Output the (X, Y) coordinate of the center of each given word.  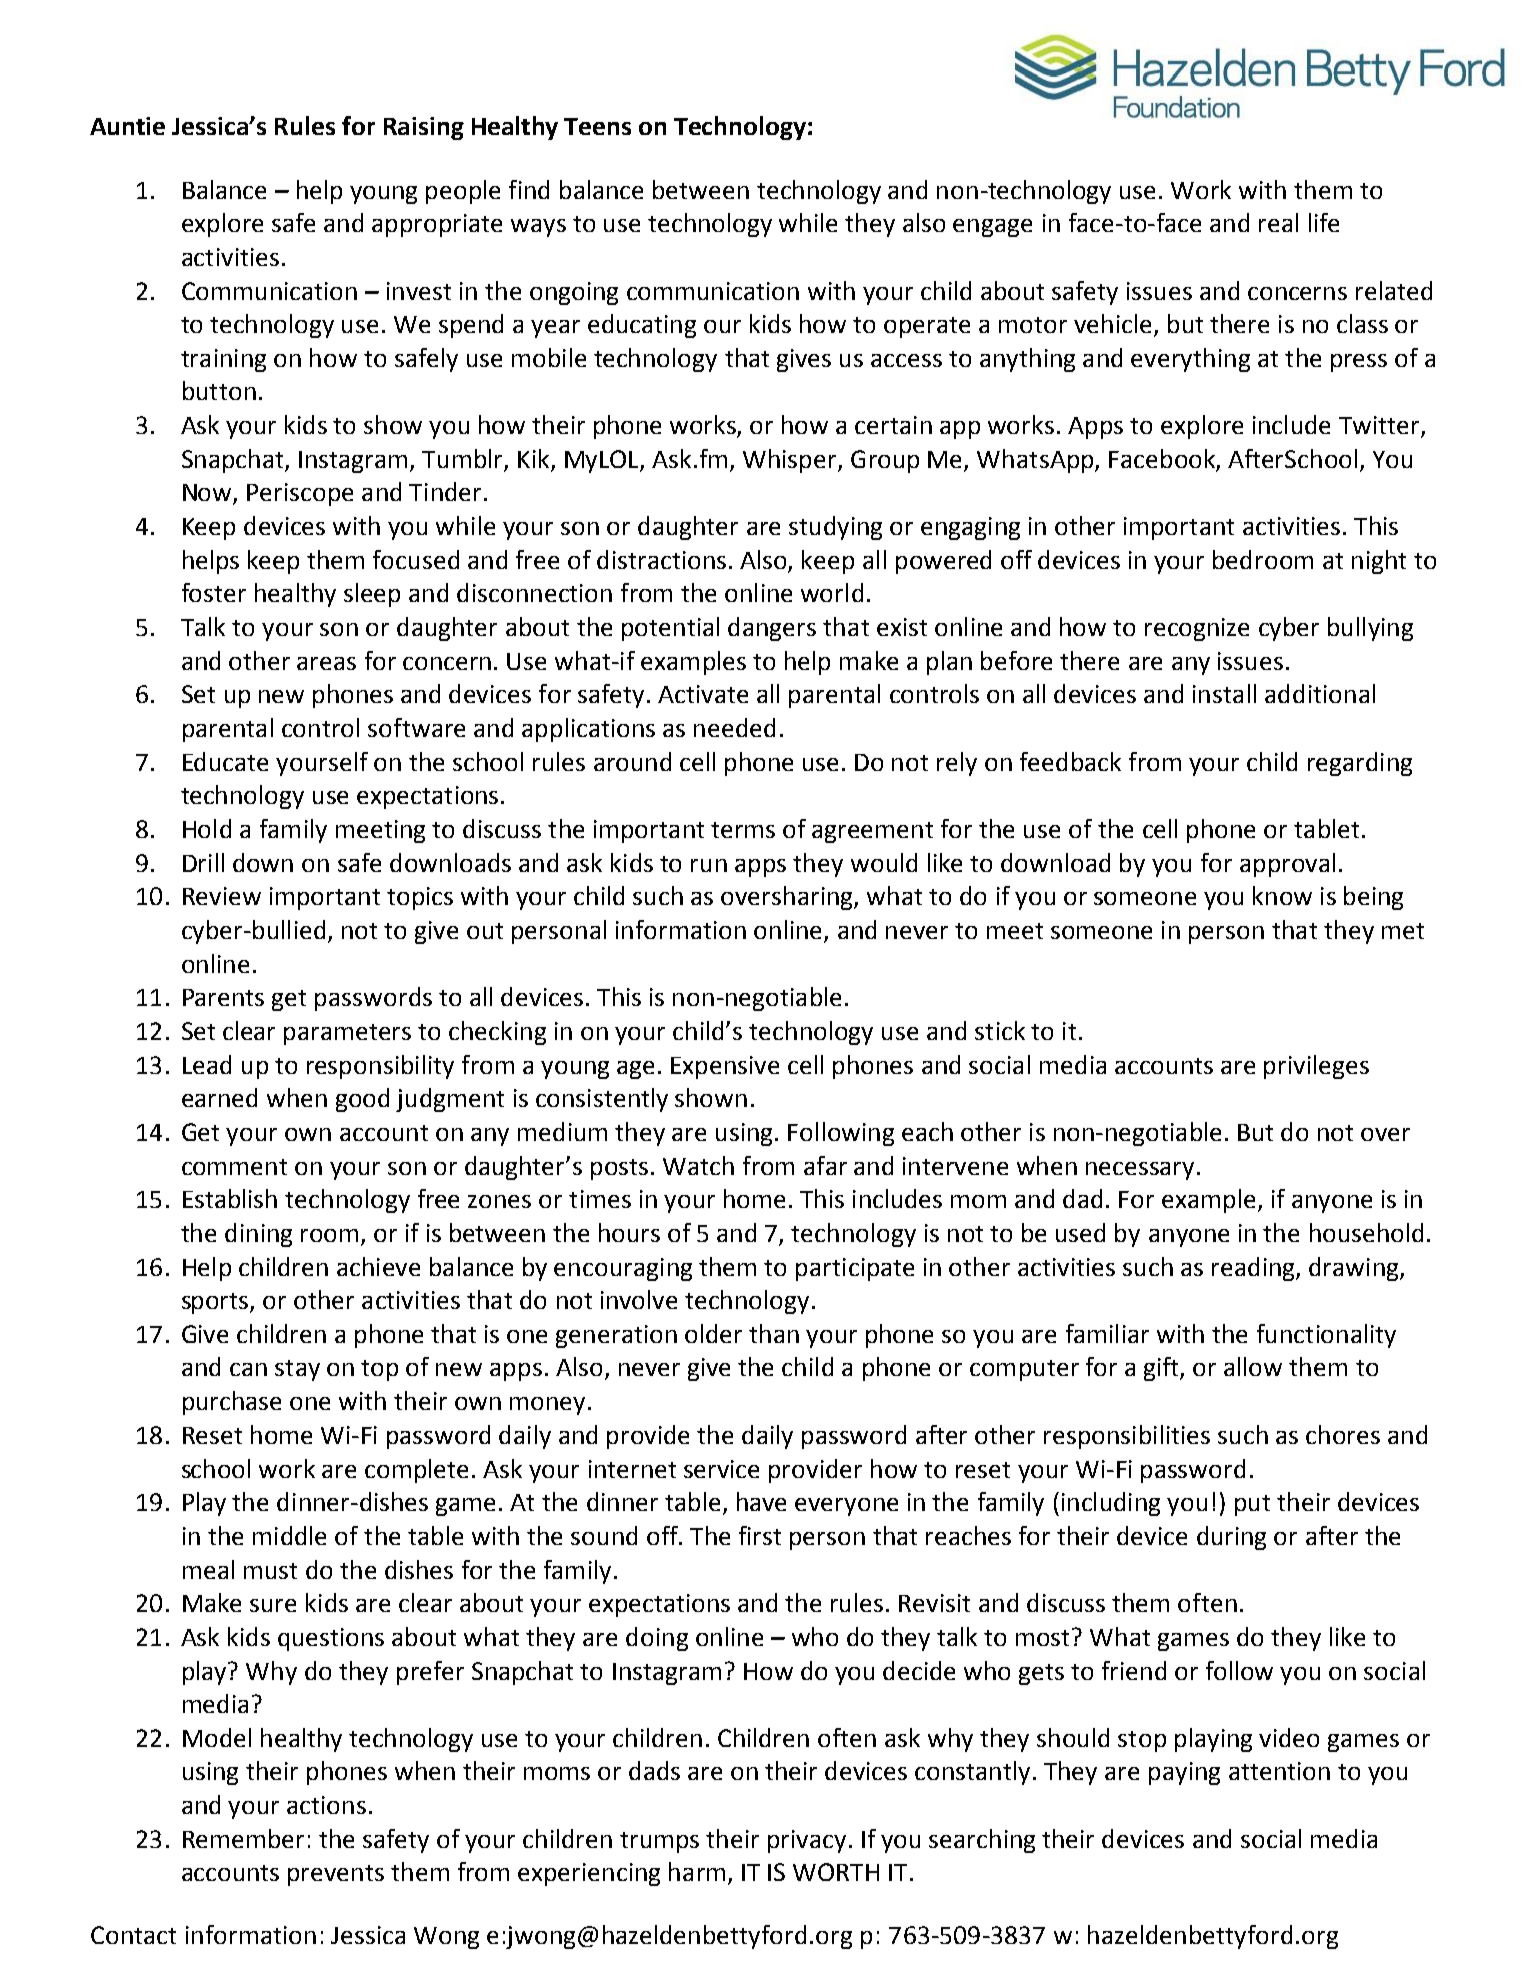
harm (697, 1871)
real (1278, 222)
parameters (347, 1034)
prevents (336, 1875)
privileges (1316, 1067)
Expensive (725, 1067)
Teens (597, 126)
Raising (424, 128)
